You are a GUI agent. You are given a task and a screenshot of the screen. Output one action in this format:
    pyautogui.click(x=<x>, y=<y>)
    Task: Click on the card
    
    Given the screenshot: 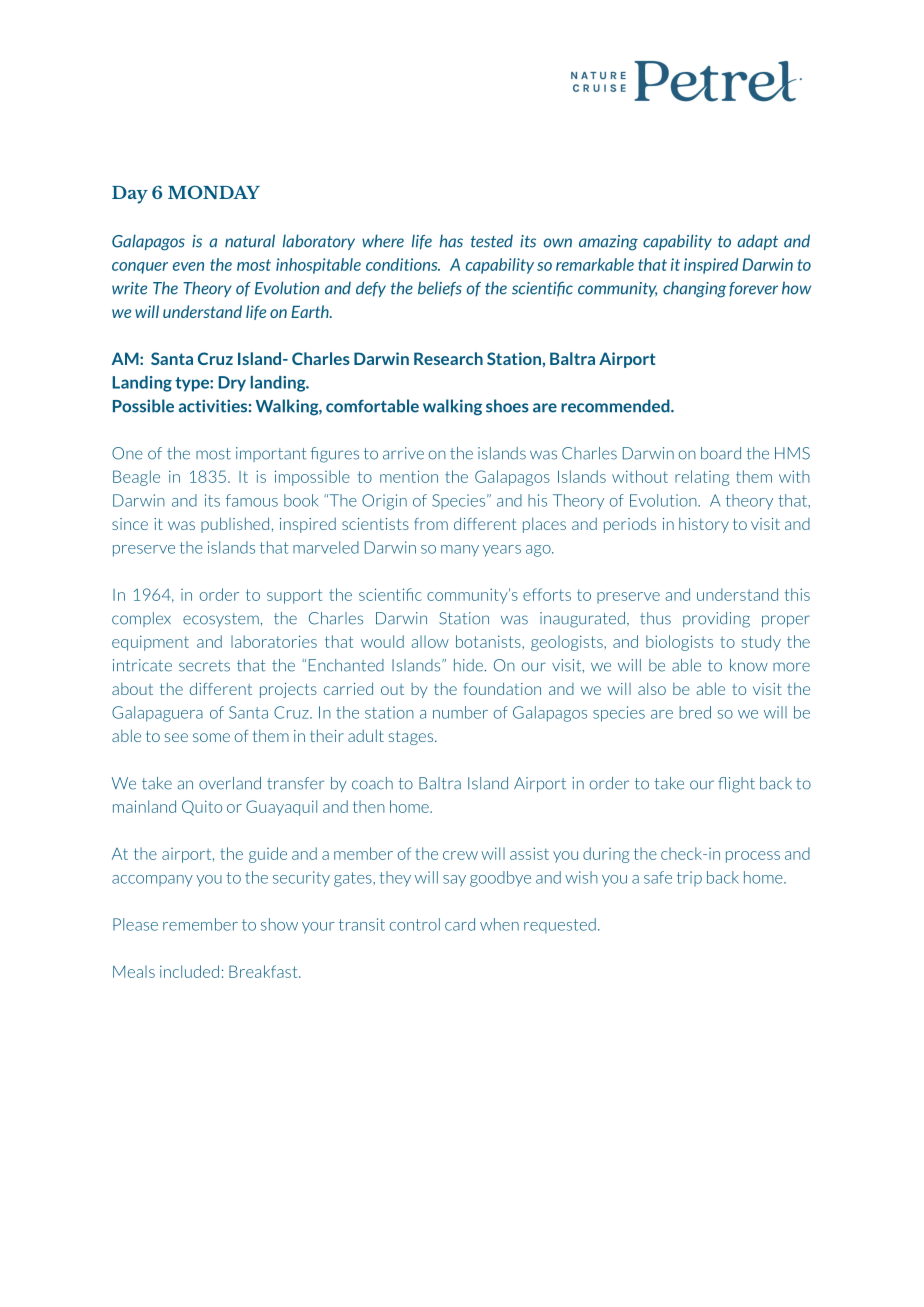 What is the action you would take?
    pyautogui.click(x=460, y=924)
